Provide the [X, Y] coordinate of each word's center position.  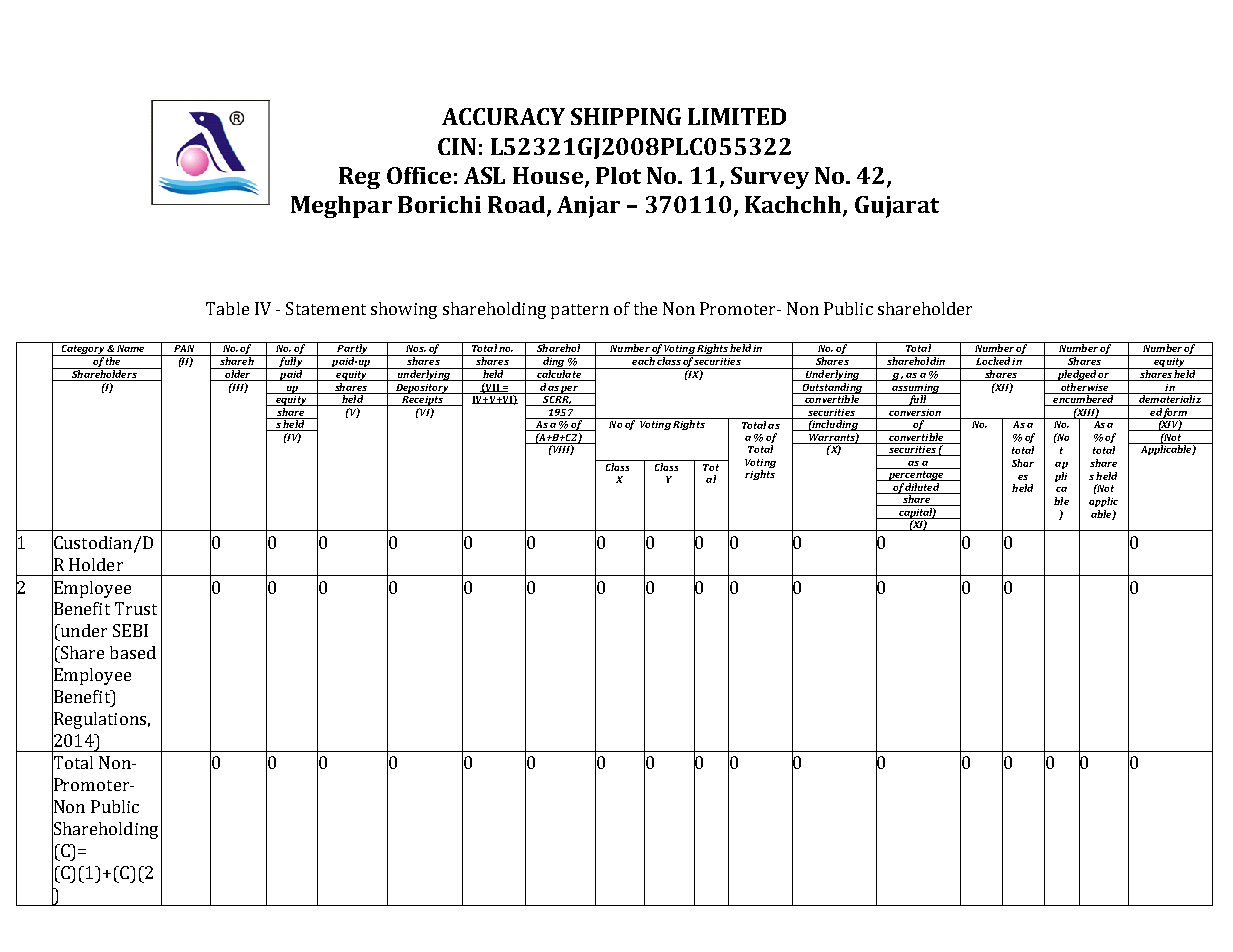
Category [83, 349]
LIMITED [737, 116]
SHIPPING [626, 116]
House [549, 176]
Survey [770, 178]
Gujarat [897, 207]
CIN [457, 146]
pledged [1077, 374]
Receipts [422, 399]
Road [518, 206]
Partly [352, 349]
